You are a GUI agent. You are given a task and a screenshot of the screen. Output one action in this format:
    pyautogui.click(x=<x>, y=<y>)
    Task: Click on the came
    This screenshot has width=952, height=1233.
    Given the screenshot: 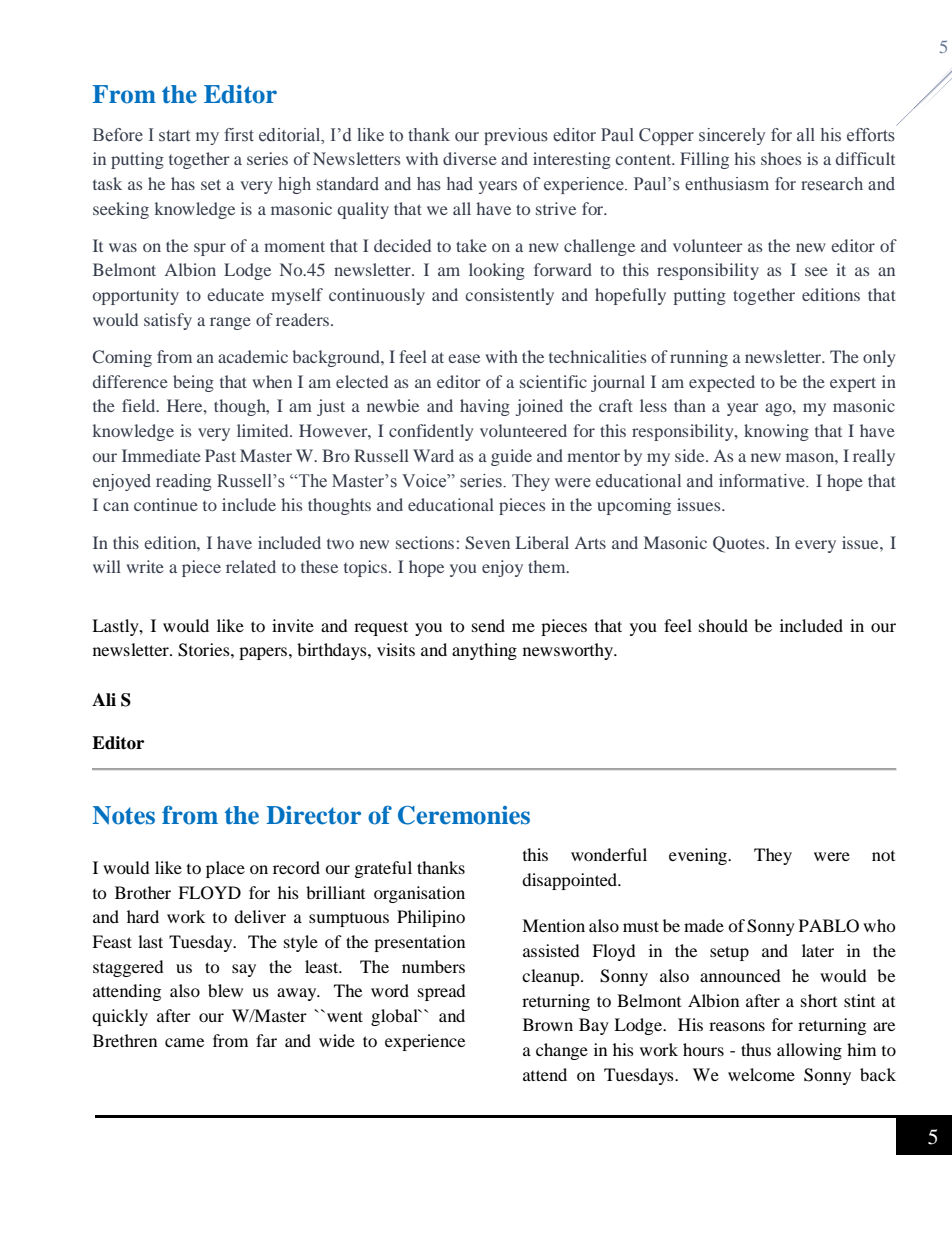 What is the action you would take?
    pyautogui.click(x=184, y=1042)
